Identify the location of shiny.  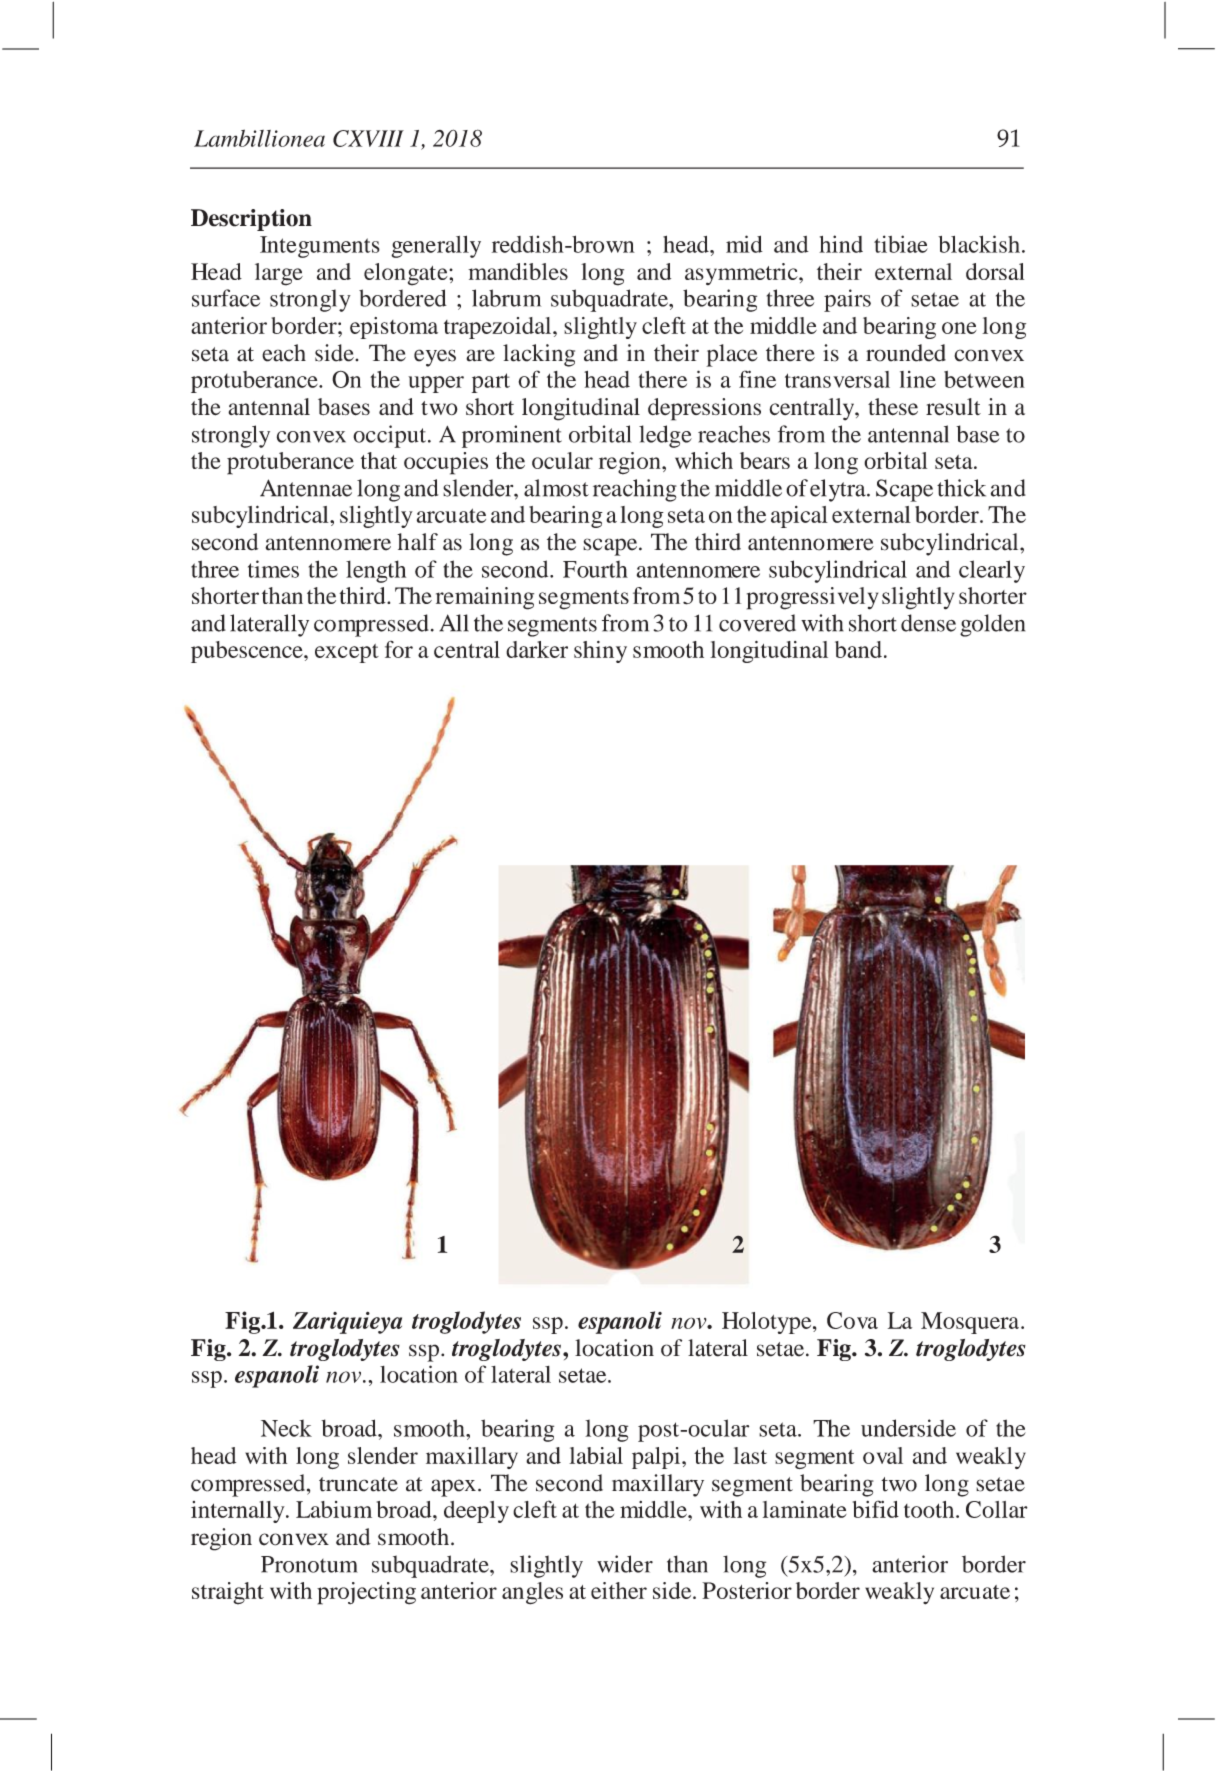
(600, 652).
